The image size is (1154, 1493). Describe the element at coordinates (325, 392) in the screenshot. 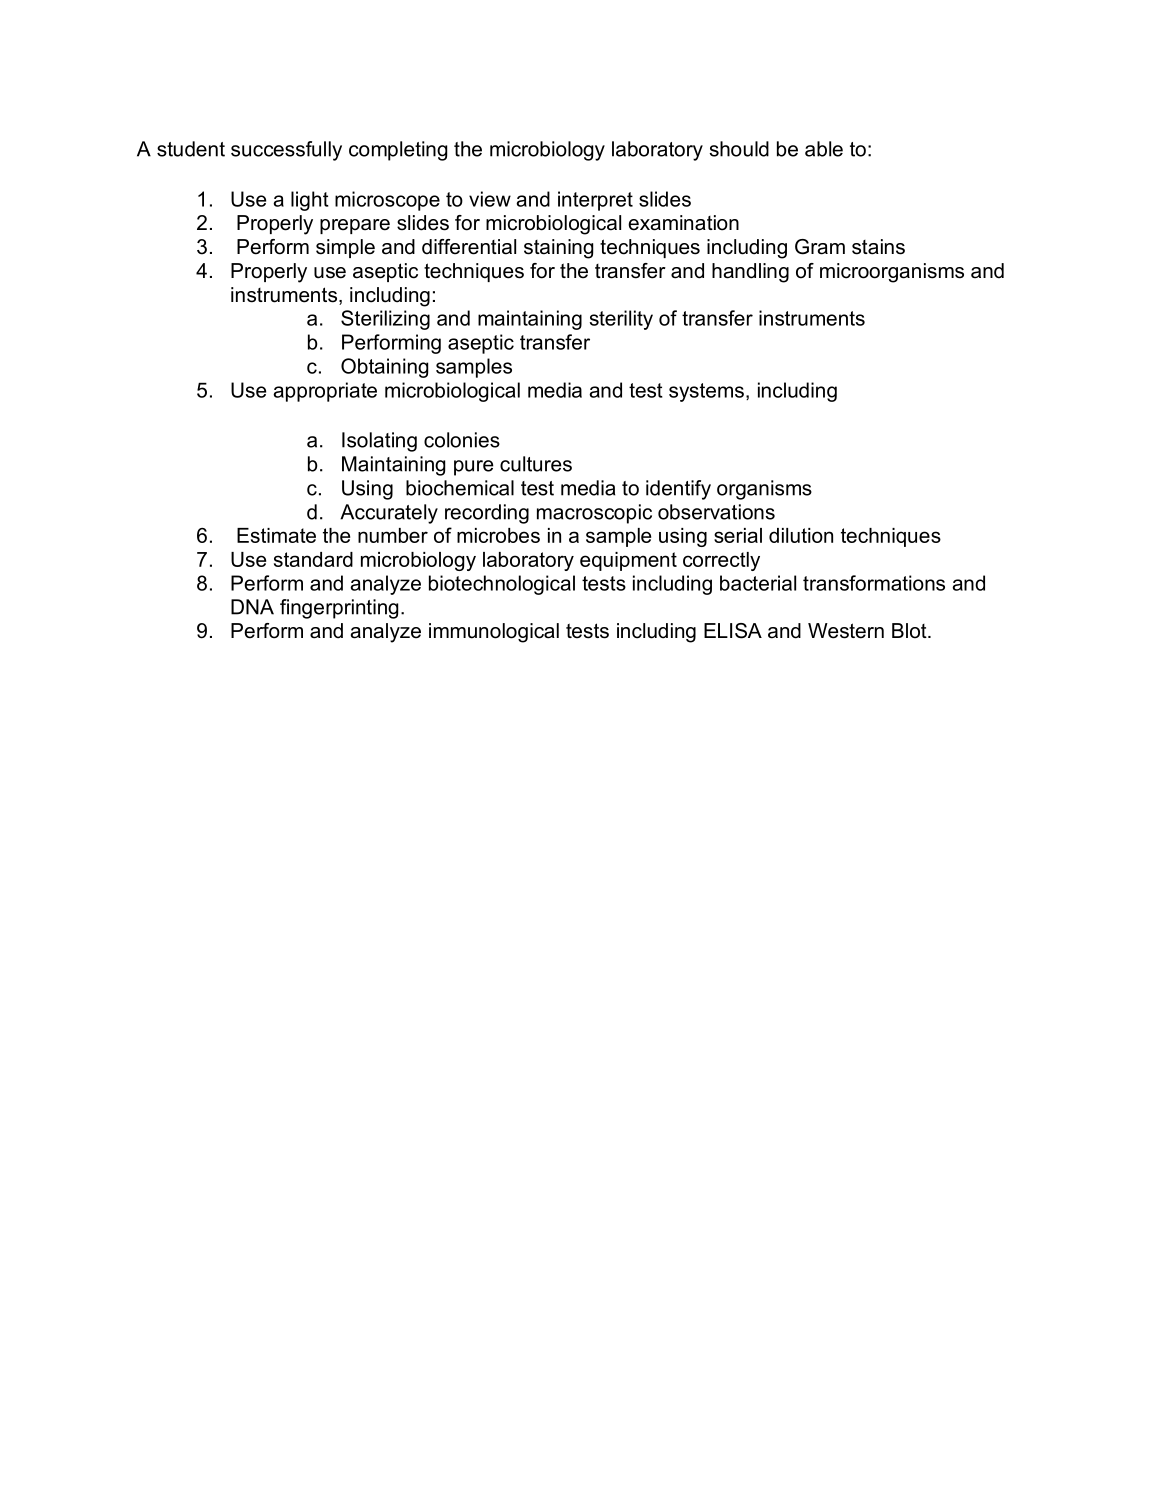

I see `appropriate` at that location.
